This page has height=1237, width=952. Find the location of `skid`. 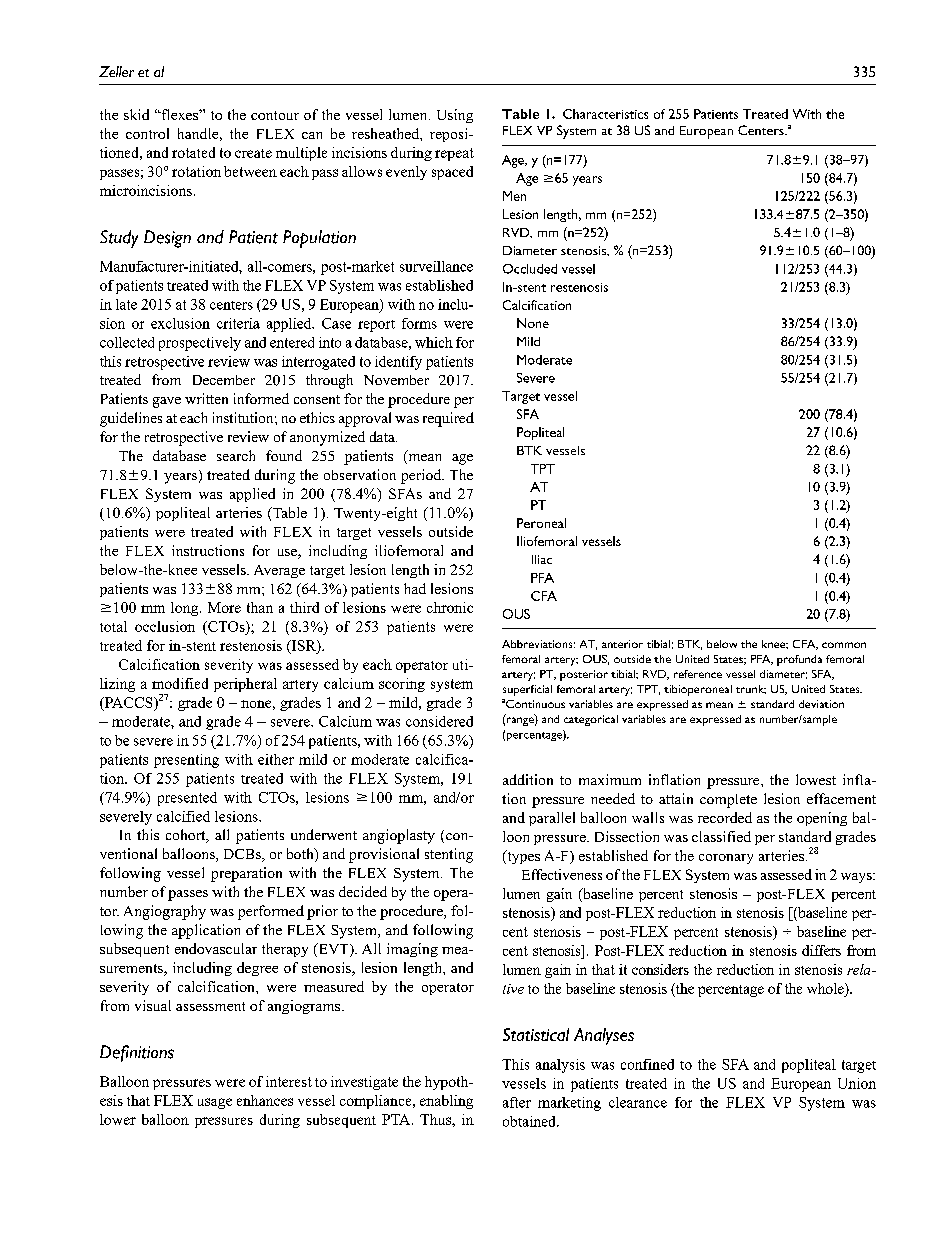

skid is located at coordinates (136, 114).
